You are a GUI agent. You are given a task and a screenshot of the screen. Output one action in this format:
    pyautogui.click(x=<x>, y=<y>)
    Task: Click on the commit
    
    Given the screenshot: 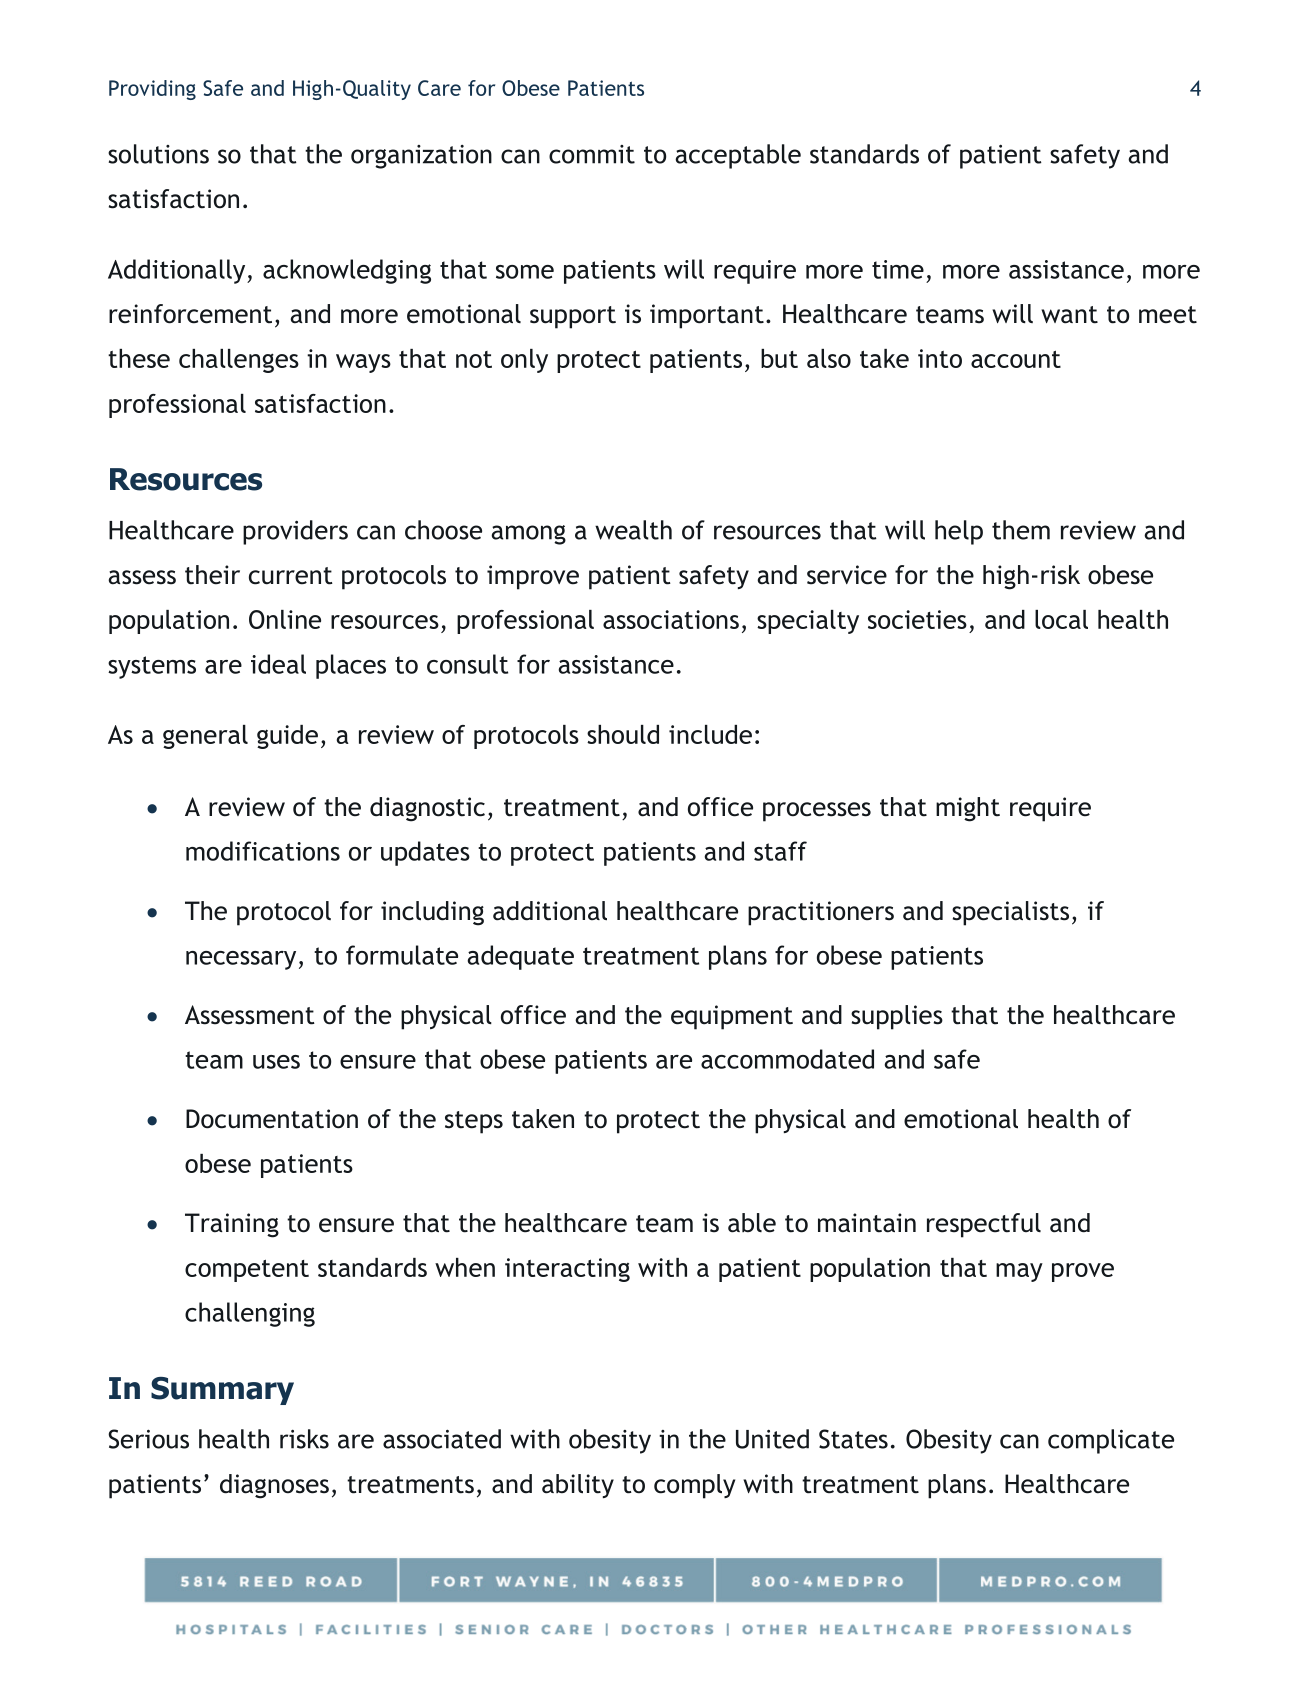 What is the action you would take?
    pyautogui.click(x=592, y=154)
